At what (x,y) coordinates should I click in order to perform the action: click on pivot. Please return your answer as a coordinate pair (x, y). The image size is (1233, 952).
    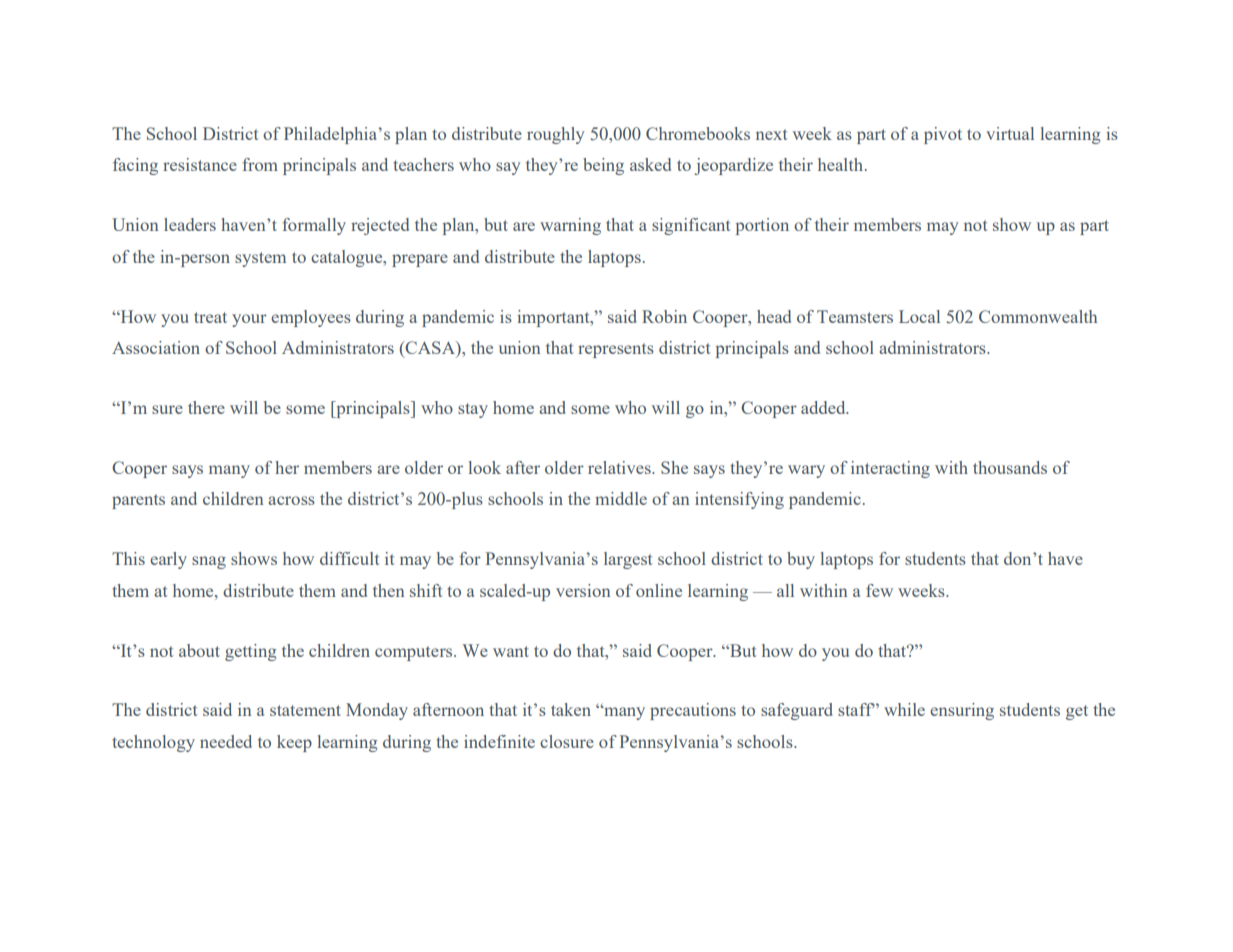
    Looking at the image, I should click on (943, 135).
